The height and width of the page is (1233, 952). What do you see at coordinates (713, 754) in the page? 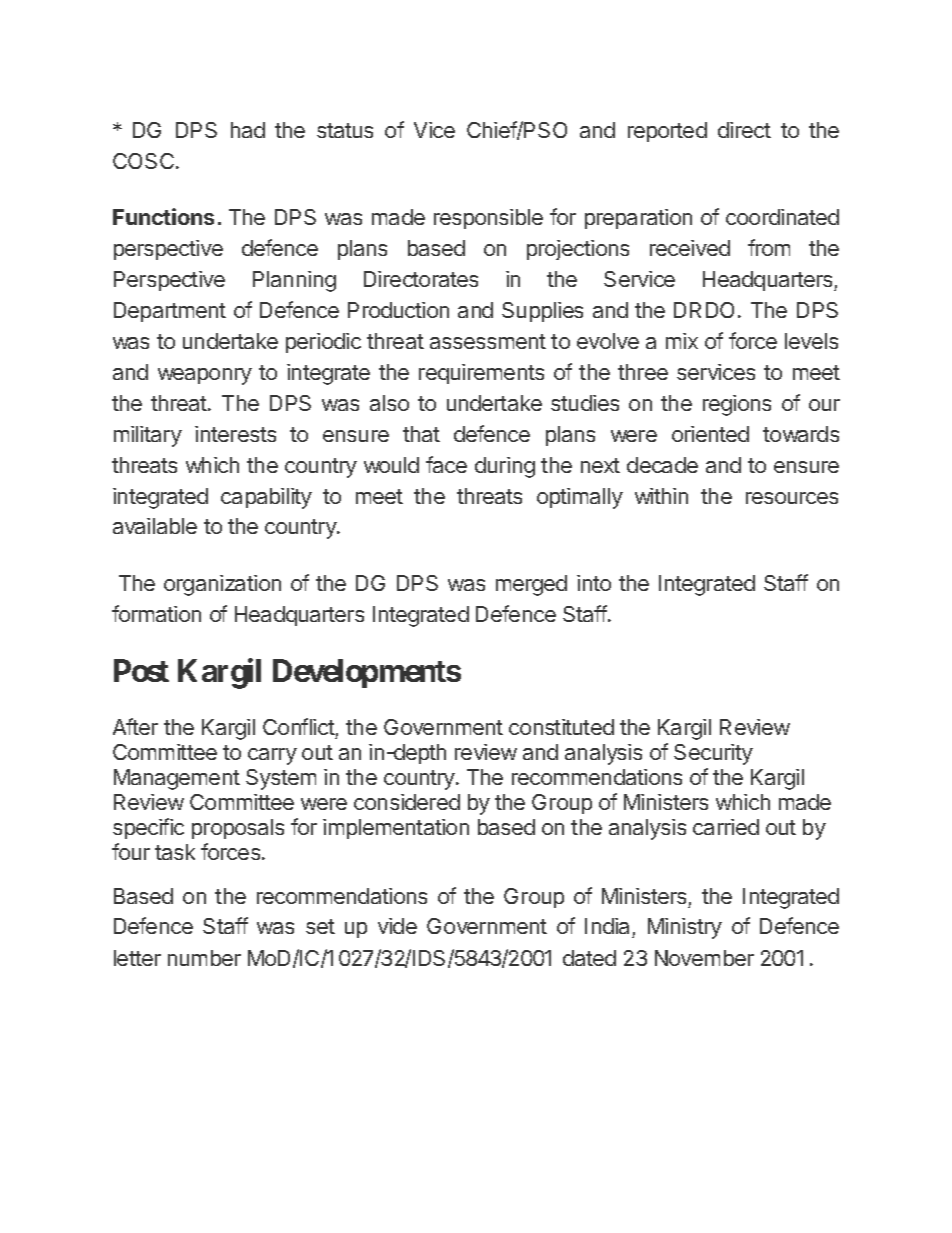
I see `Security` at bounding box center [713, 754].
